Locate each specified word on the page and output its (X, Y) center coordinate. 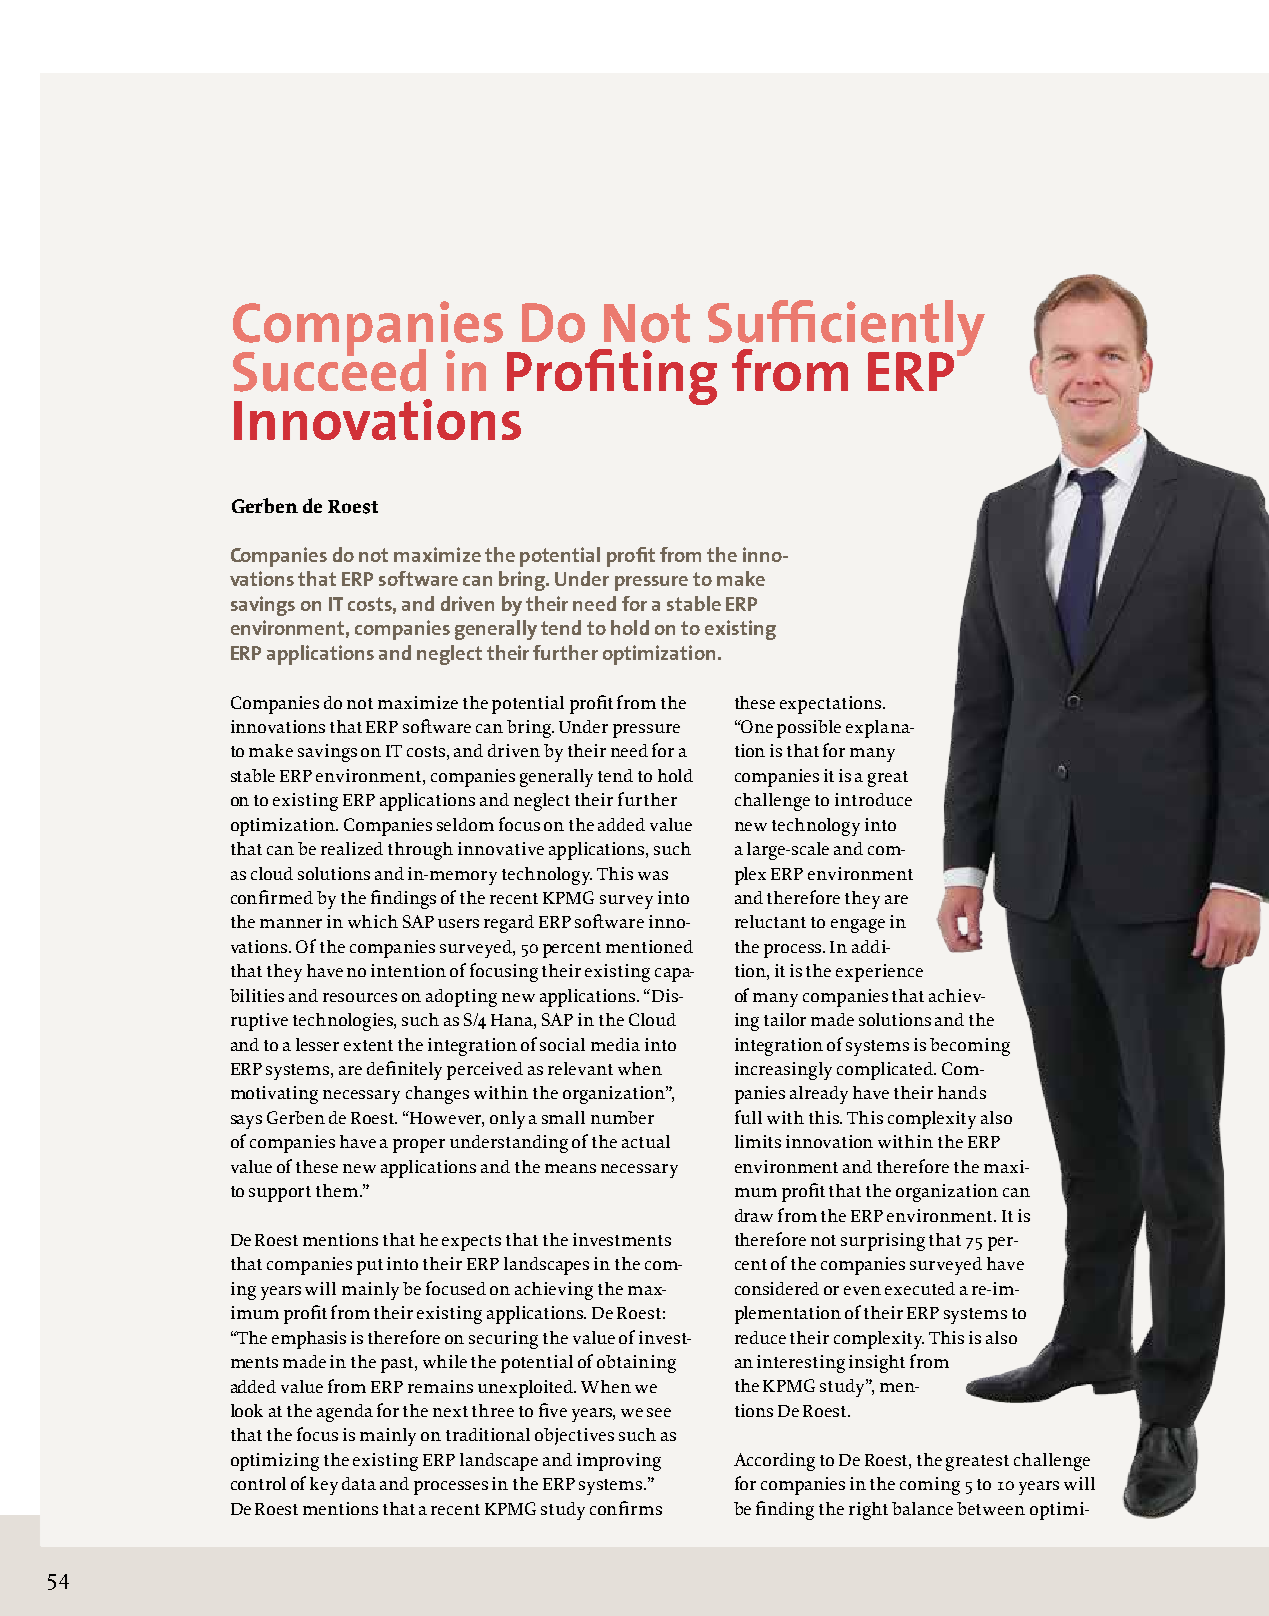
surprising (883, 1242)
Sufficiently (846, 329)
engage (858, 926)
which (373, 921)
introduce (873, 799)
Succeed (329, 369)
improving (619, 1462)
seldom (465, 824)
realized (352, 848)
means (570, 1168)
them (338, 1190)
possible (809, 729)
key (324, 1486)
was (653, 875)
